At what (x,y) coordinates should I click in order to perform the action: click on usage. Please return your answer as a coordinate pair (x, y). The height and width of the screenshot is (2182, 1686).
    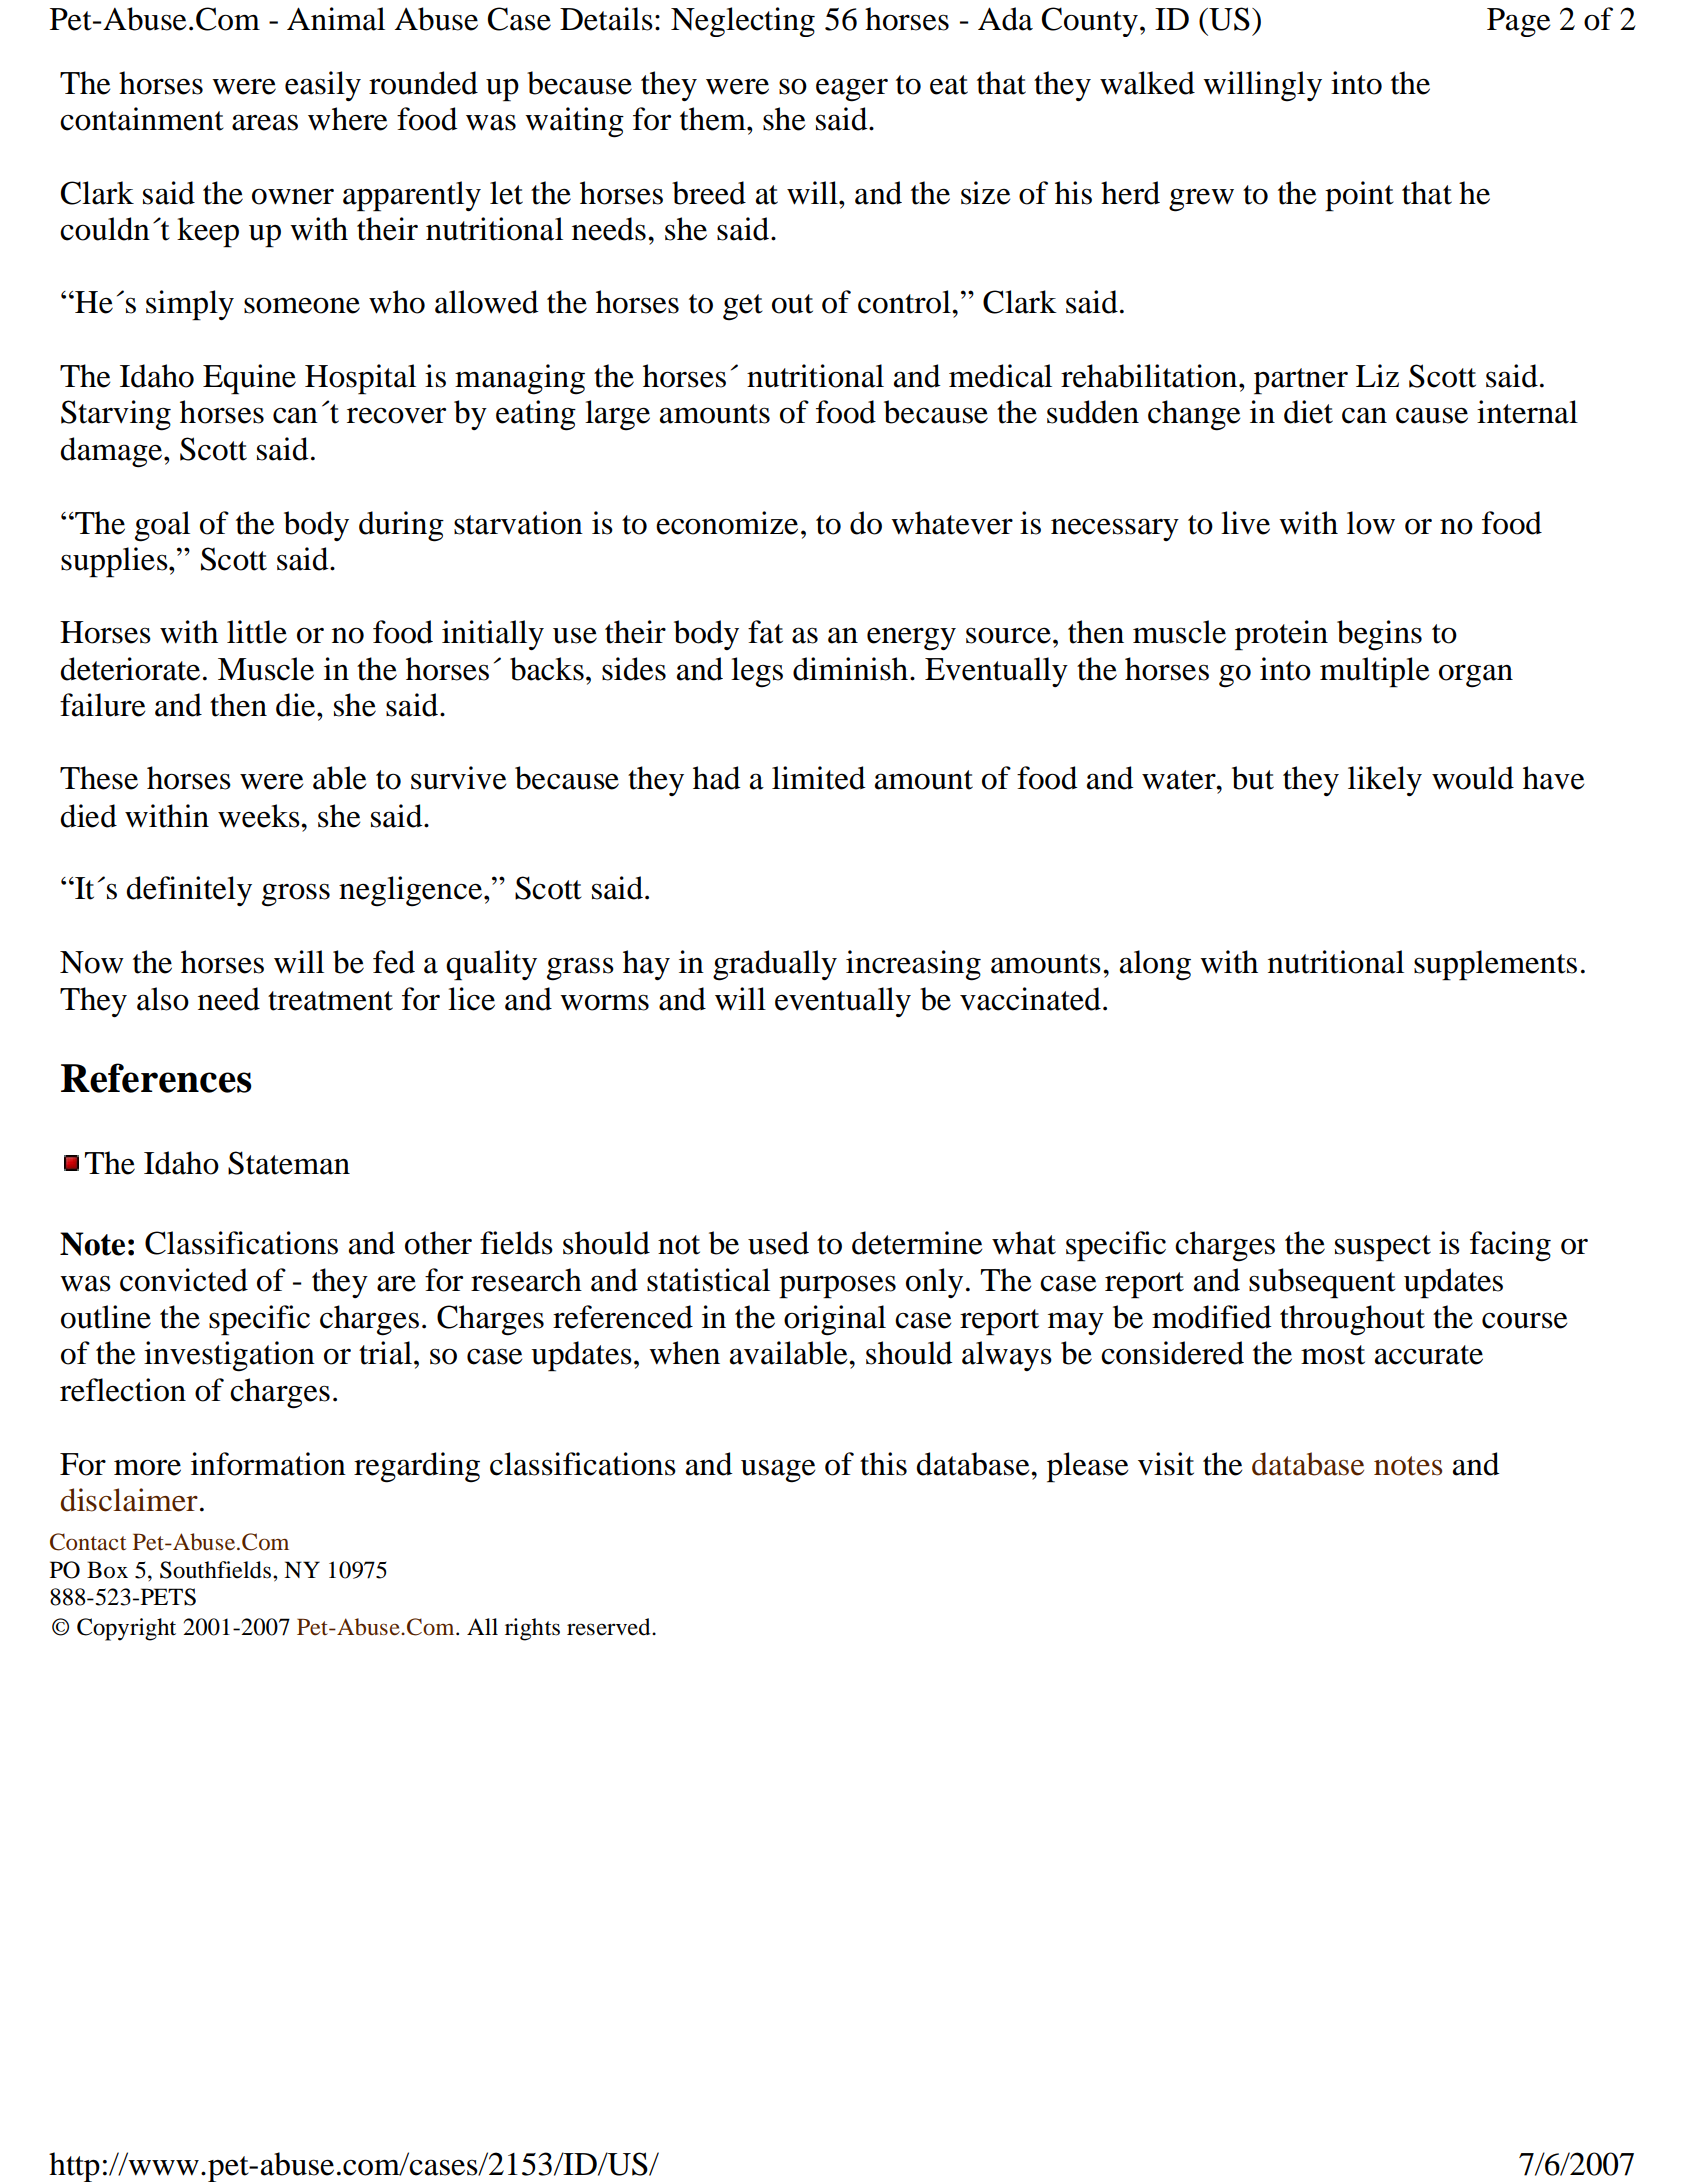
    Looking at the image, I should click on (778, 1471).
